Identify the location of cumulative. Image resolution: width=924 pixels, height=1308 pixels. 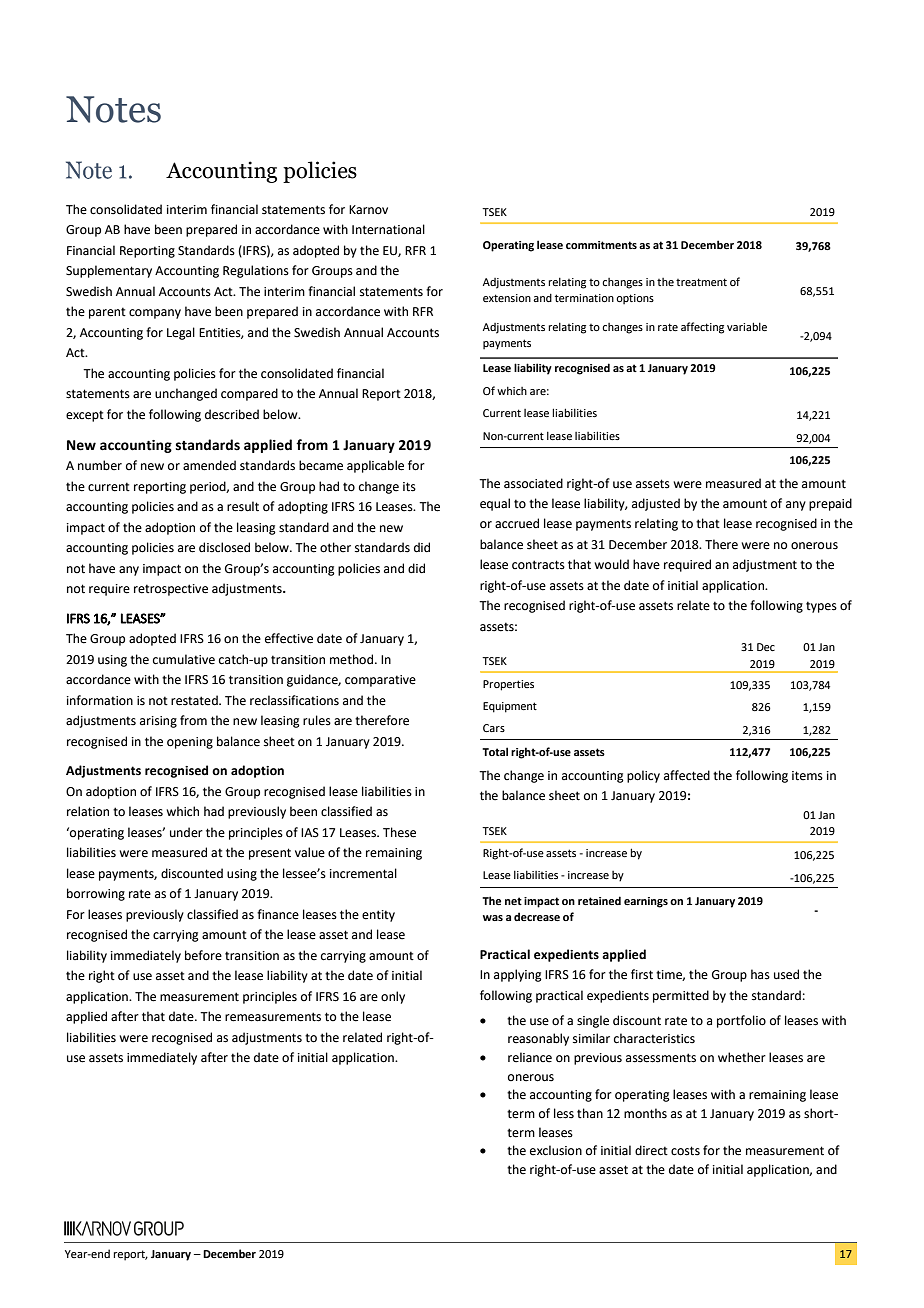
(184, 659).
